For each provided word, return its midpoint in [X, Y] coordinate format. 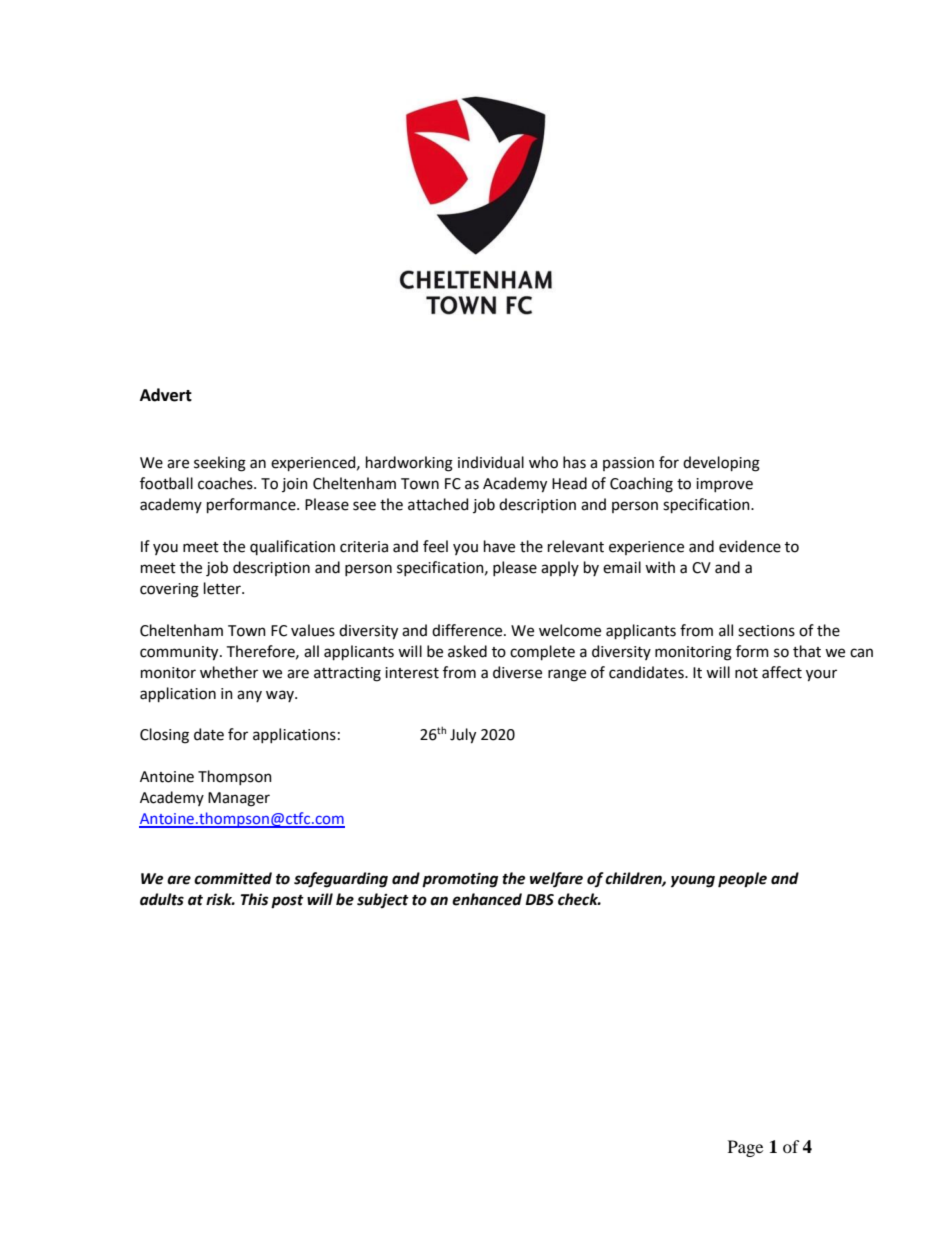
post [287, 902]
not [746, 673]
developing [721, 464]
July [463, 736]
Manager [239, 799]
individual [491, 462]
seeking [220, 464]
